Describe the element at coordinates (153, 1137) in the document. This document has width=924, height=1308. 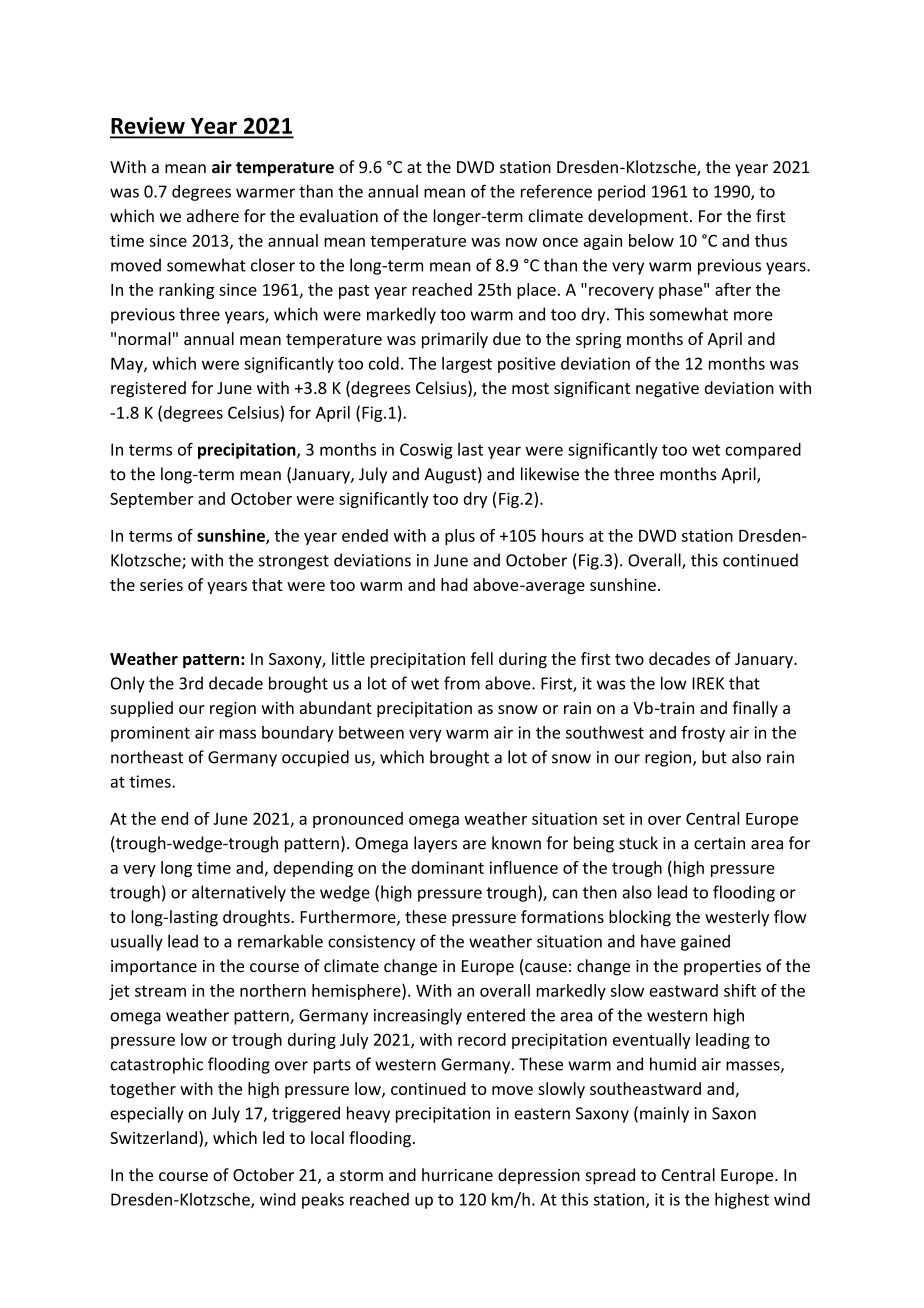
I see `Switzerland` at that location.
